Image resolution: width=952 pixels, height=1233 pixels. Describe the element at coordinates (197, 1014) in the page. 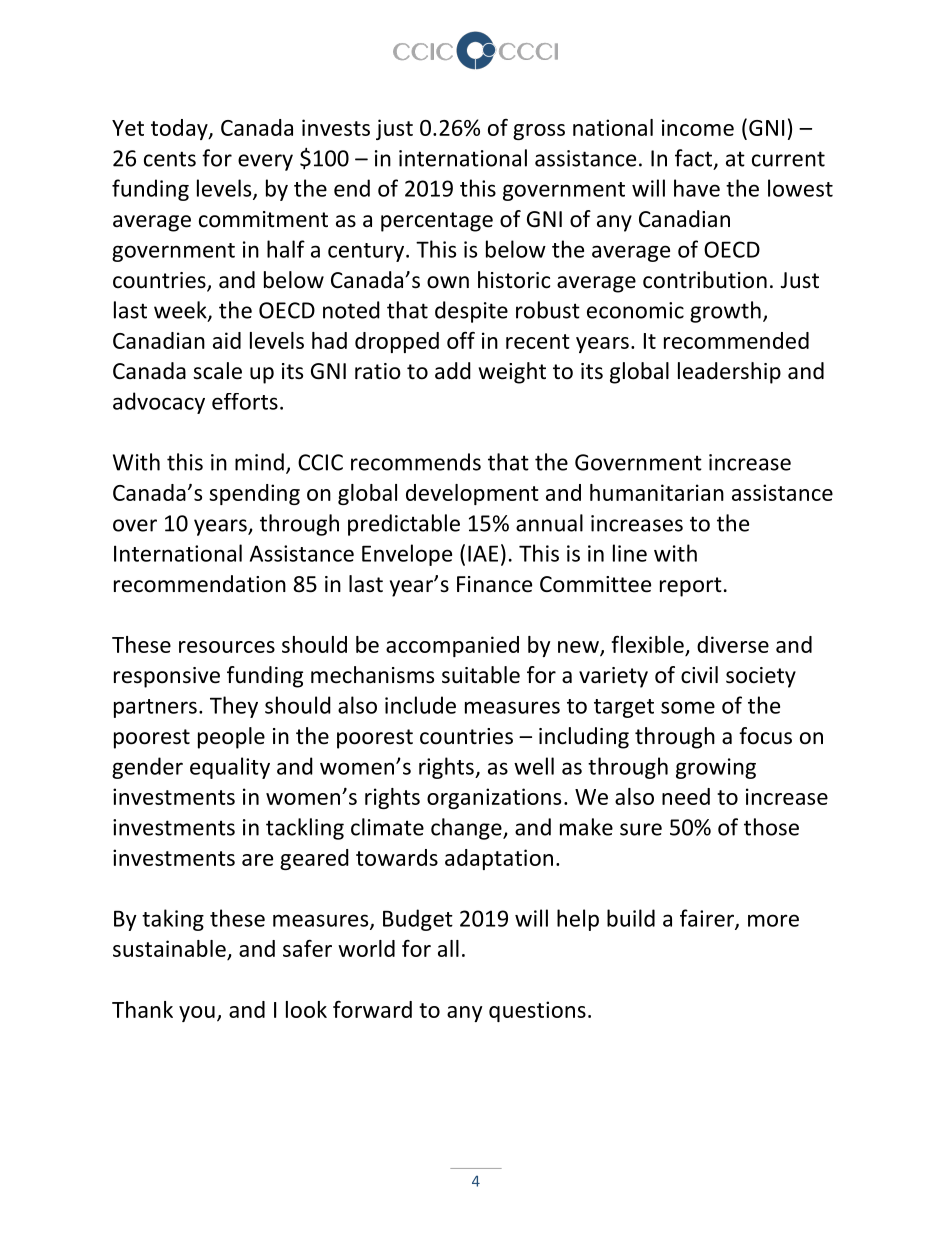

I see `you` at that location.
